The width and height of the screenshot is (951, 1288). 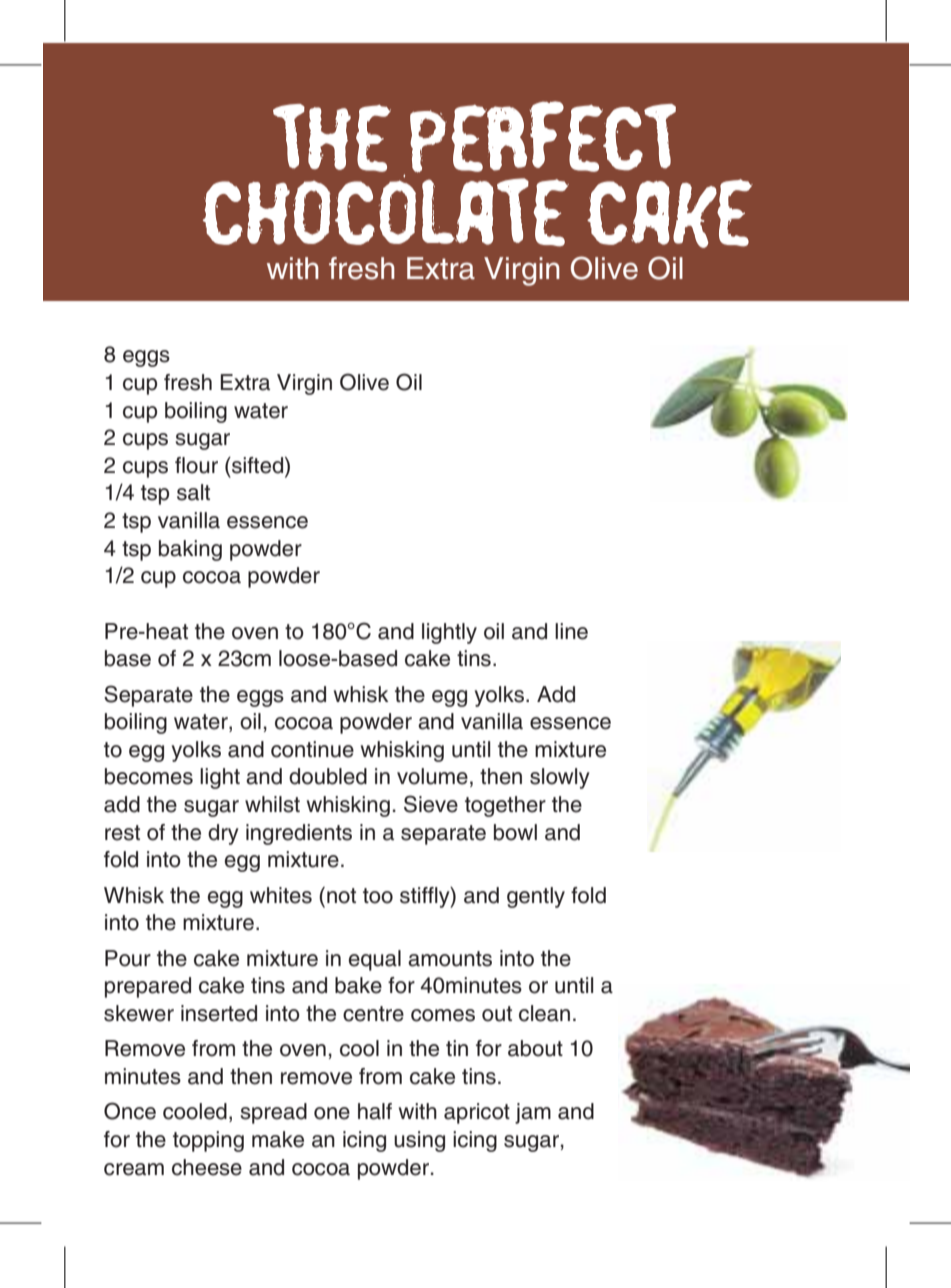 I want to click on one, so click(x=332, y=1113).
